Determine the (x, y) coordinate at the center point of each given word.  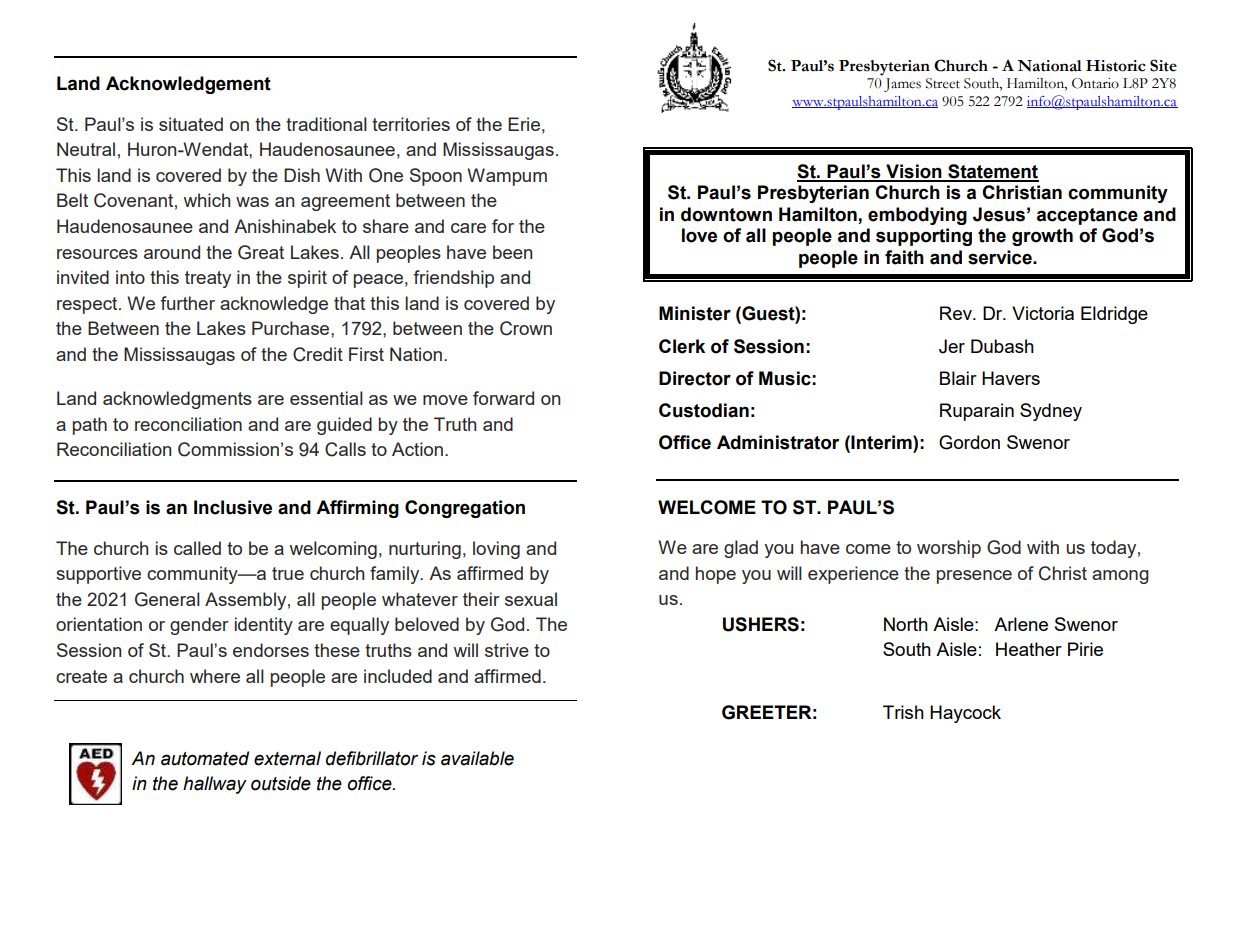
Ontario (1095, 83)
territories (411, 124)
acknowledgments (177, 400)
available (477, 758)
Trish (903, 712)
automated (205, 758)
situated (191, 124)
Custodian (704, 410)
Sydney (1051, 412)
